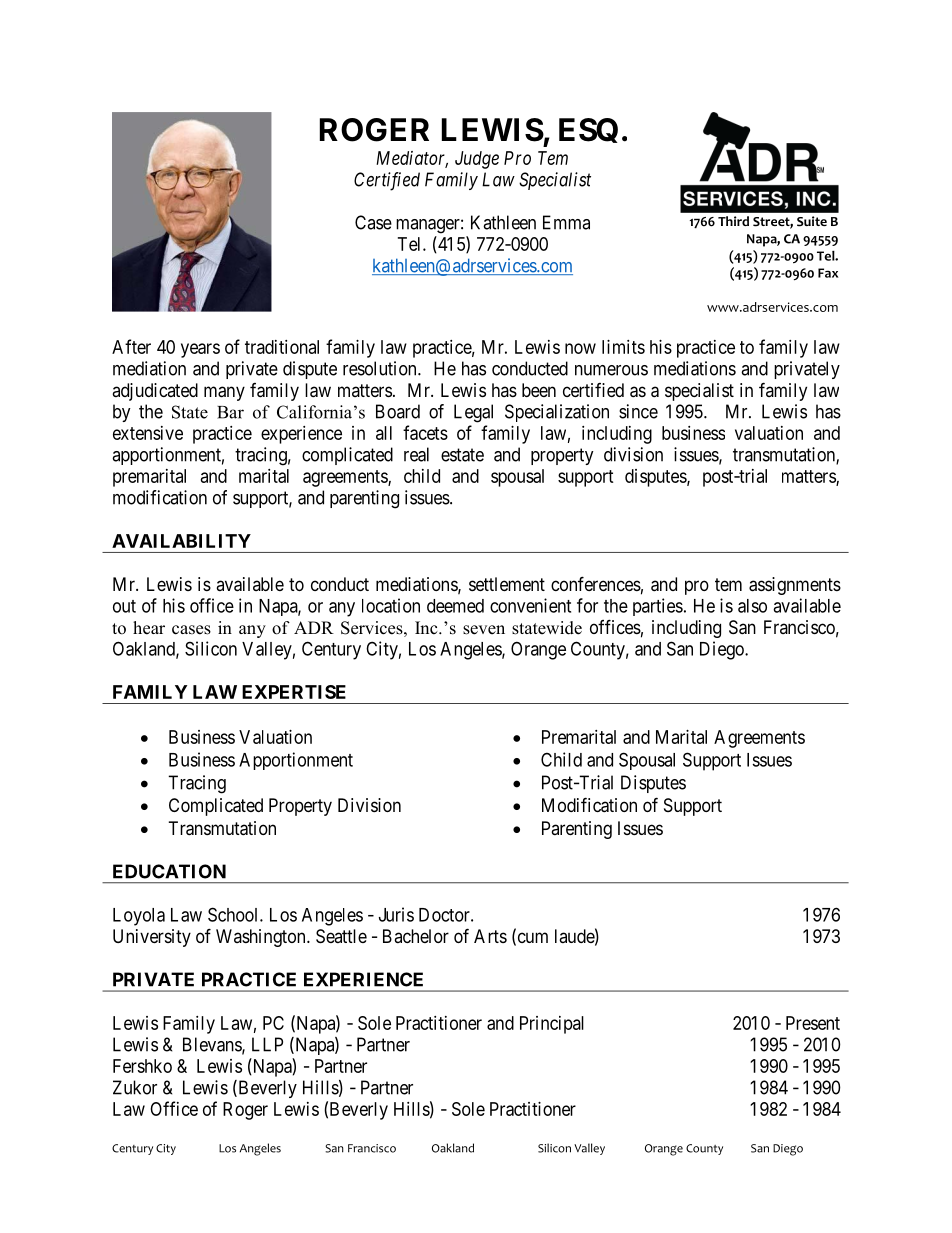 Image resolution: width=952 pixels, height=1233 pixels. I want to click on ESQ, so click(588, 130).
